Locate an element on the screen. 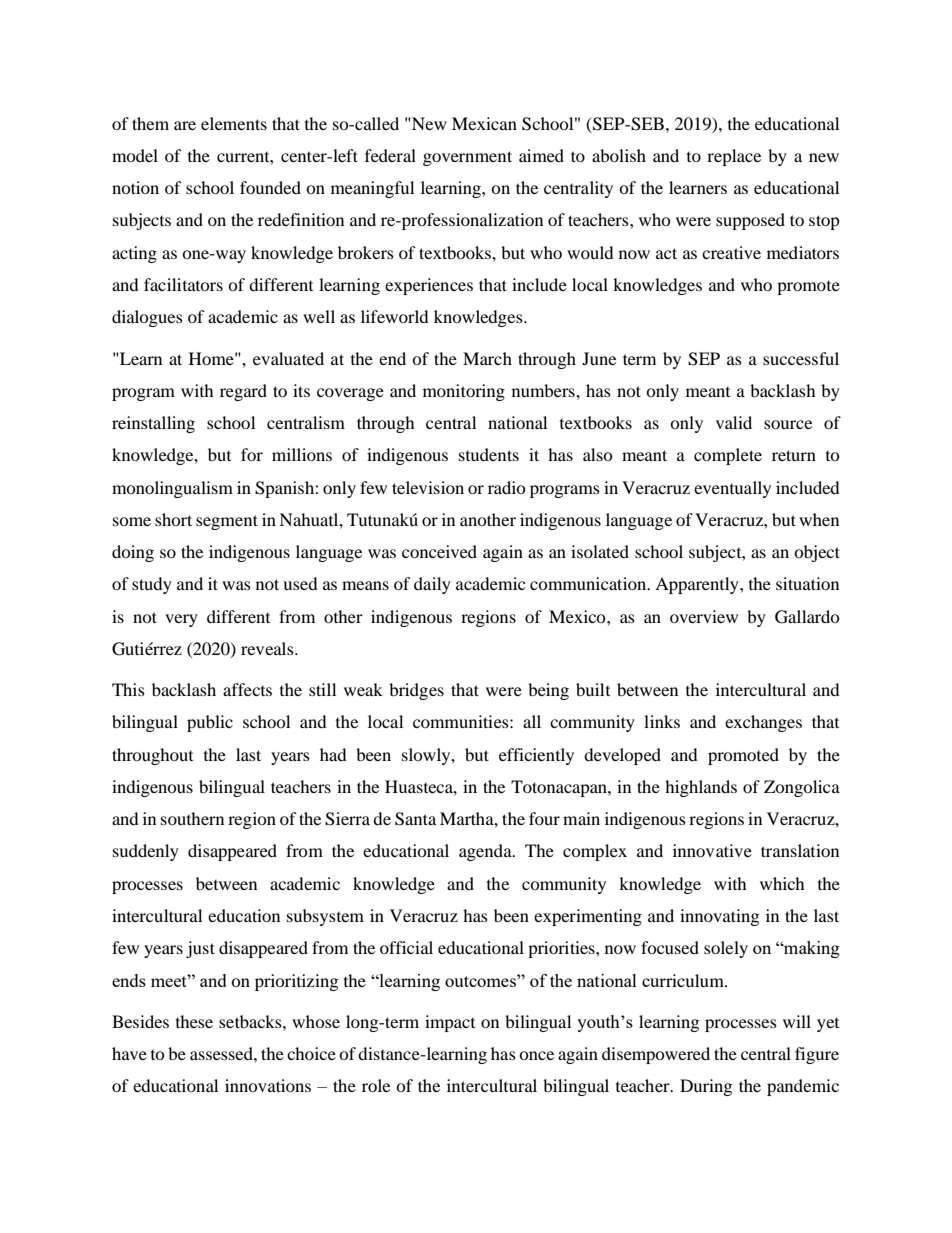 The width and height of the screenshot is (952, 1233). dialogues is located at coordinates (147, 318).
